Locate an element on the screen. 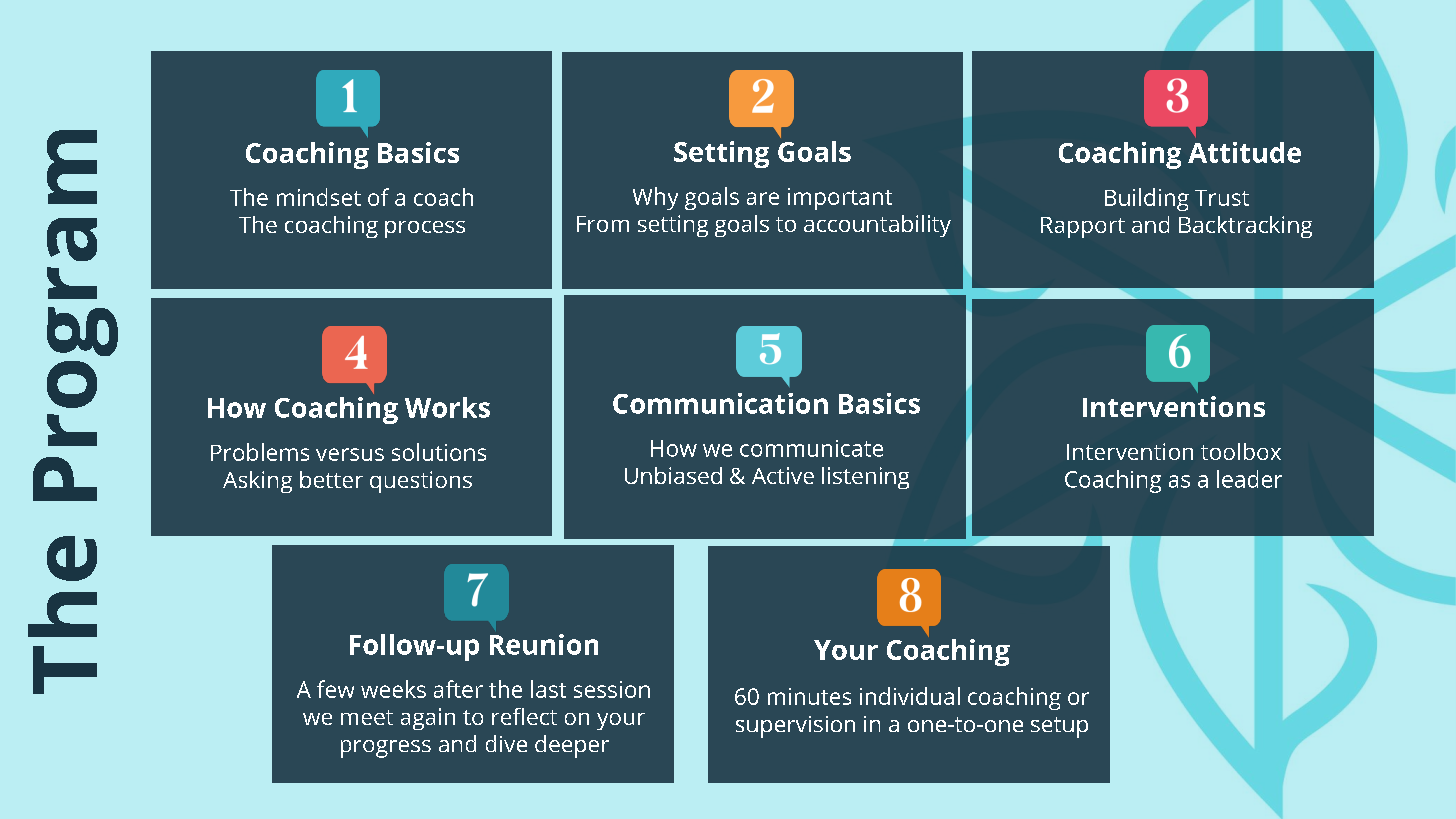 The width and height of the screenshot is (1456, 819). Communication is located at coordinates (720, 403).
